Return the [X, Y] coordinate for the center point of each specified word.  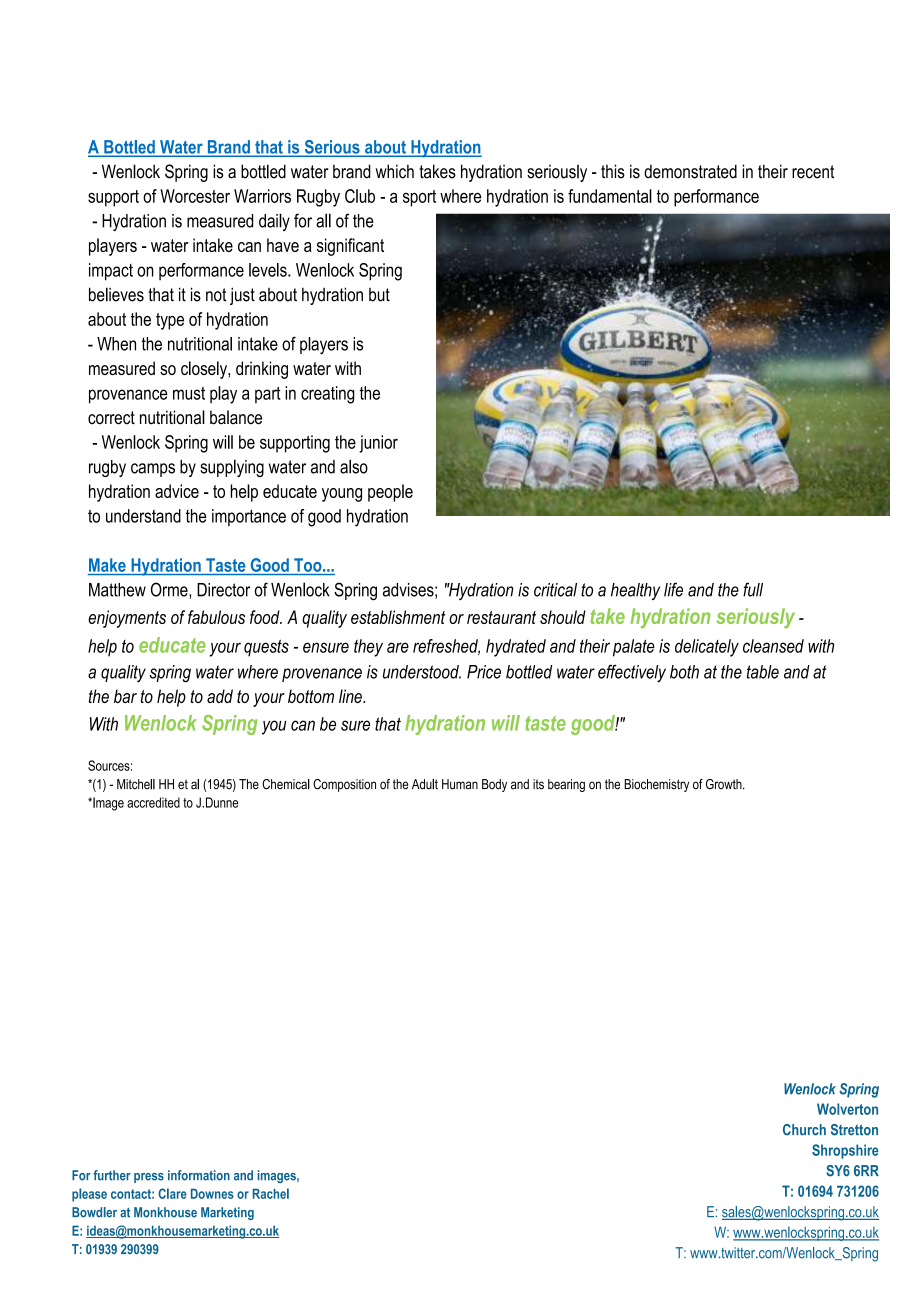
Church [804, 1130]
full [753, 589]
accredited [153, 802]
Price [484, 672]
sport [419, 198]
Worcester [195, 196]
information [199, 1175]
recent [813, 172]
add [220, 696]
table [763, 672]
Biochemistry [656, 785]
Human [460, 784]
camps [153, 470]
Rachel [271, 1193]
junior [378, 444]
